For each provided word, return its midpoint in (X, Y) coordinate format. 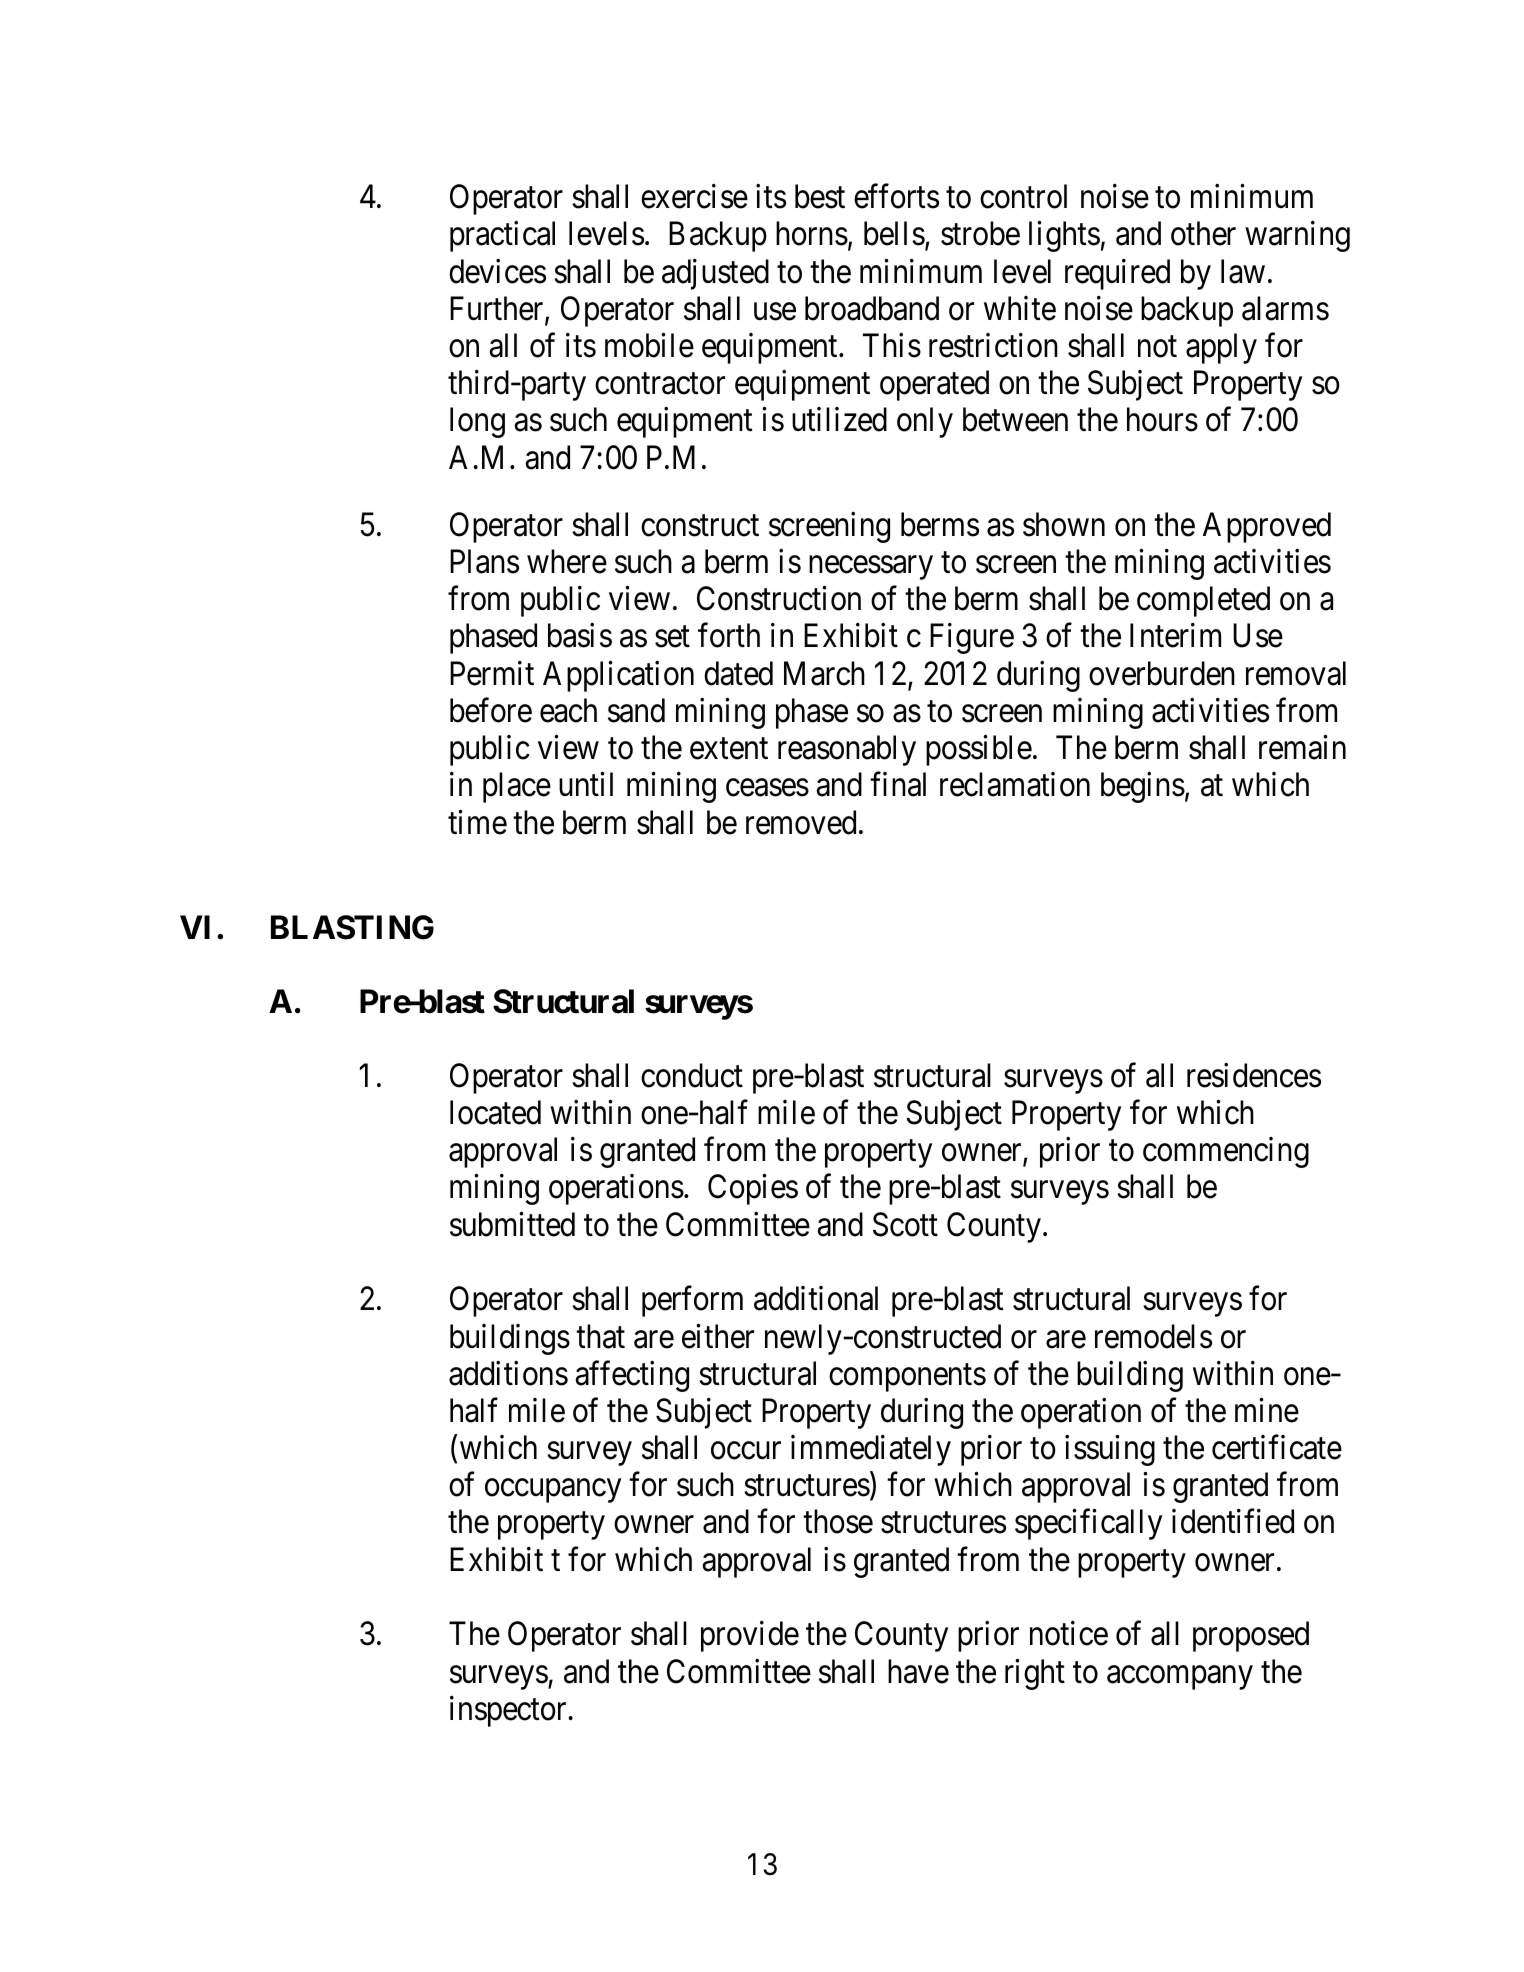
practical (502, 236)
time (477, 822)
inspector (508, 1711)
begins (1143, 787)
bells (894, 233)
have (918, 1671)
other (1203, 233)
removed (801, 822)
